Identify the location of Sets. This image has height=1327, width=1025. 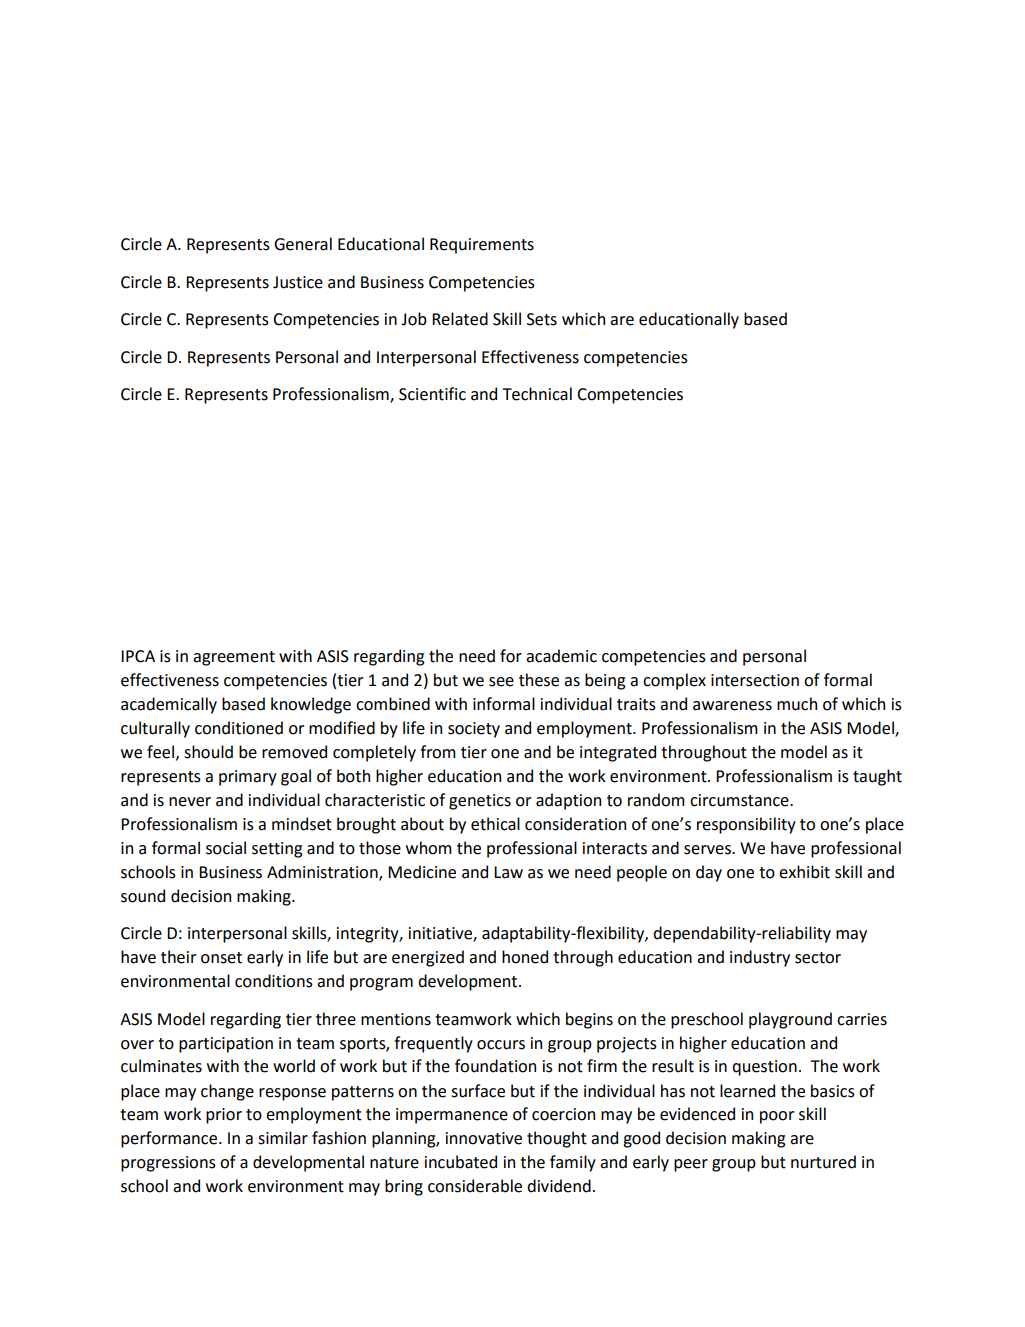
(542, 319).
